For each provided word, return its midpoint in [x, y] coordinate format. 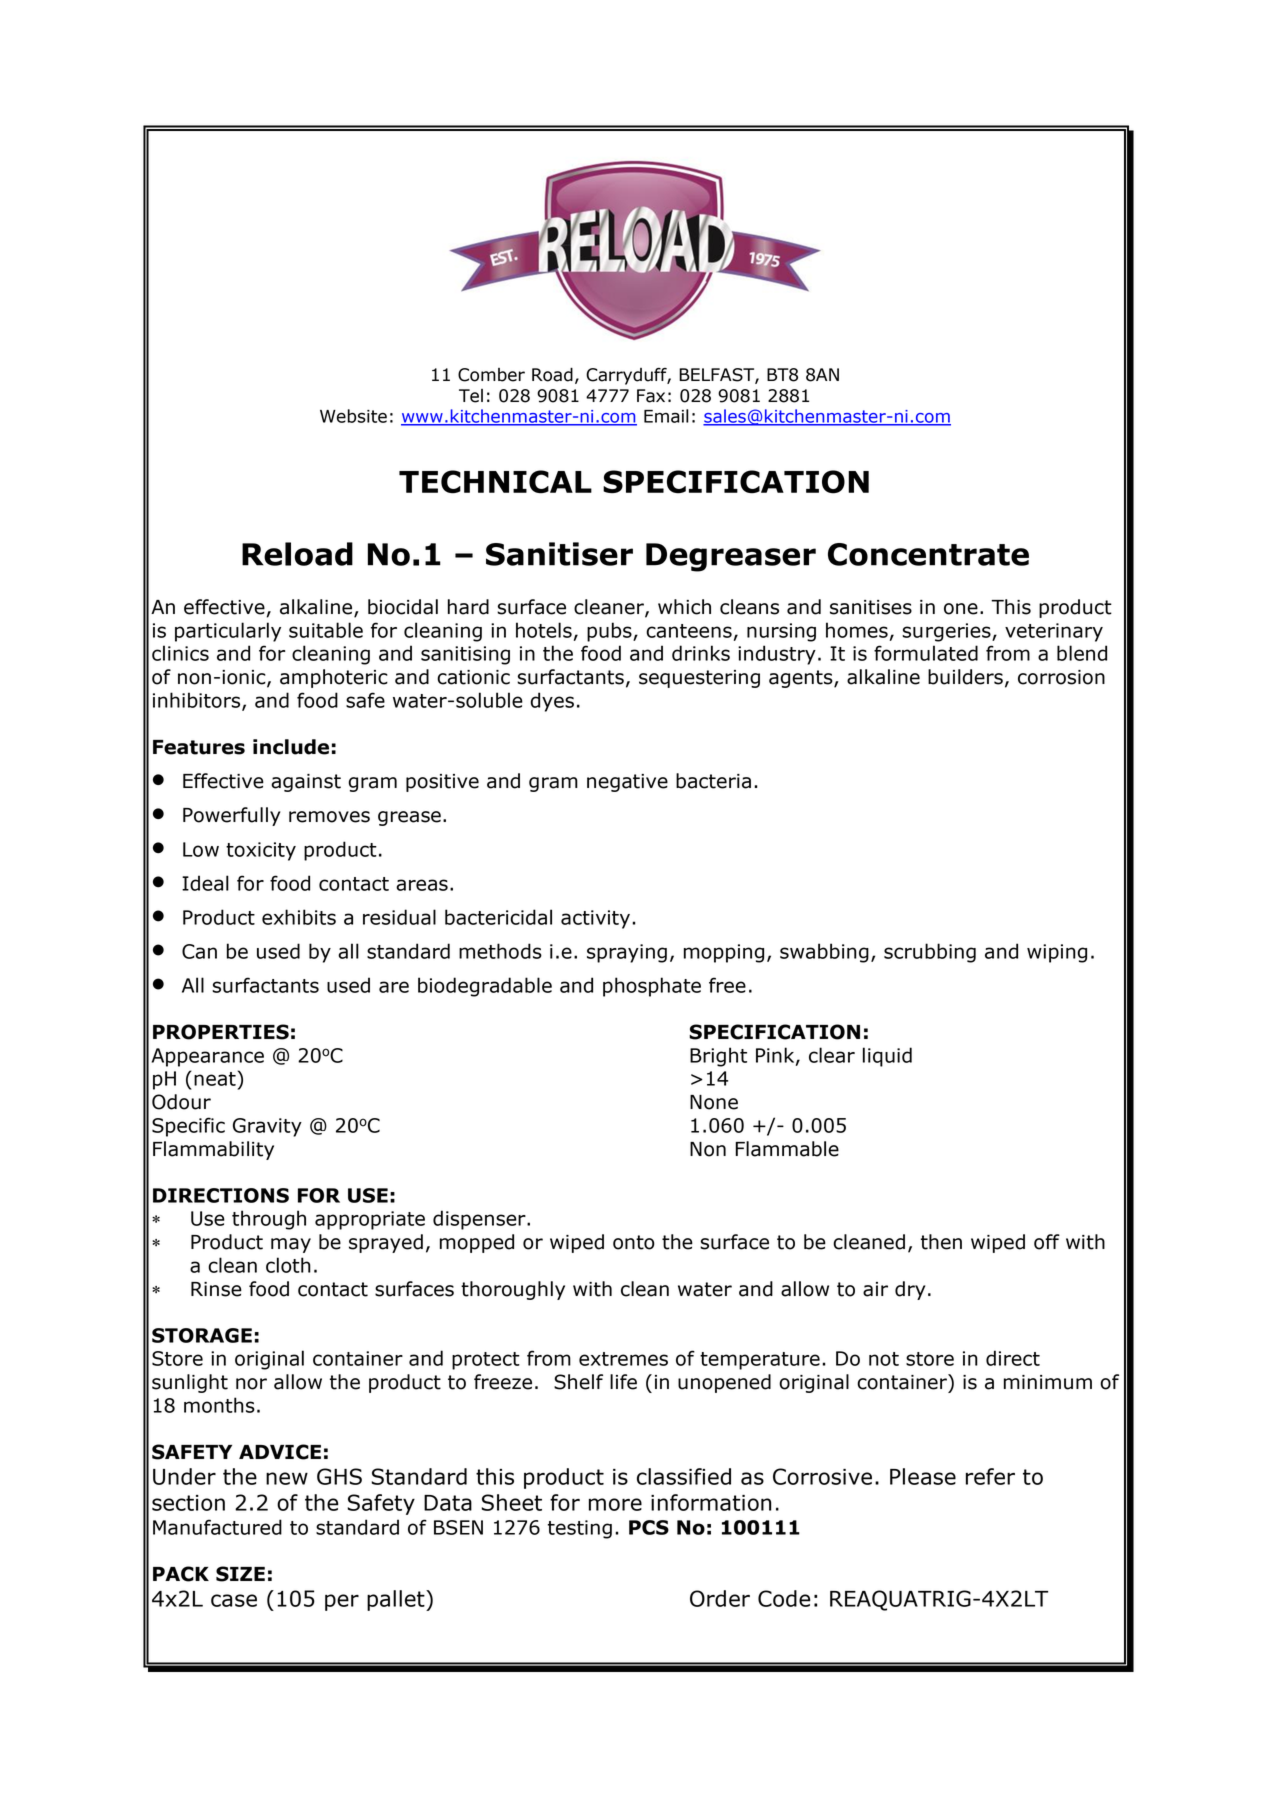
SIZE [240, 1574]
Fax [651, 396]
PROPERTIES [221, 1032]
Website [353, 416]
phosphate [652, 987]
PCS [649, 1527]
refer [990, 1476]
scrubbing [930, 953]
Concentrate [928, 554]
